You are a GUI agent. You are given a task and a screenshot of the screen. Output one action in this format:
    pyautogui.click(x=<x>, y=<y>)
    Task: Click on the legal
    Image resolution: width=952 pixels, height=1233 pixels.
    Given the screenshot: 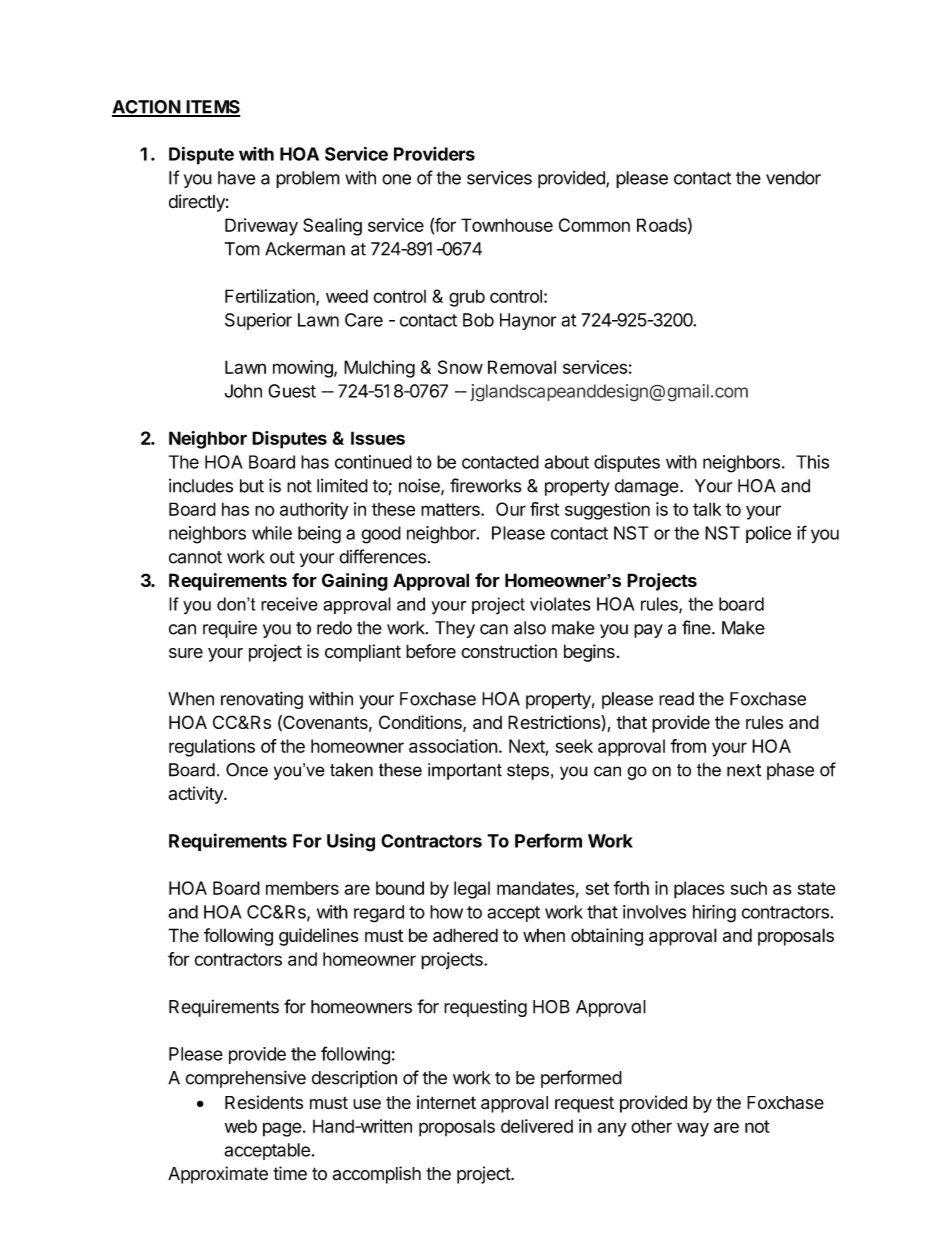 What is the action you would take?
    pyautogui.click(x=472, y=890)
